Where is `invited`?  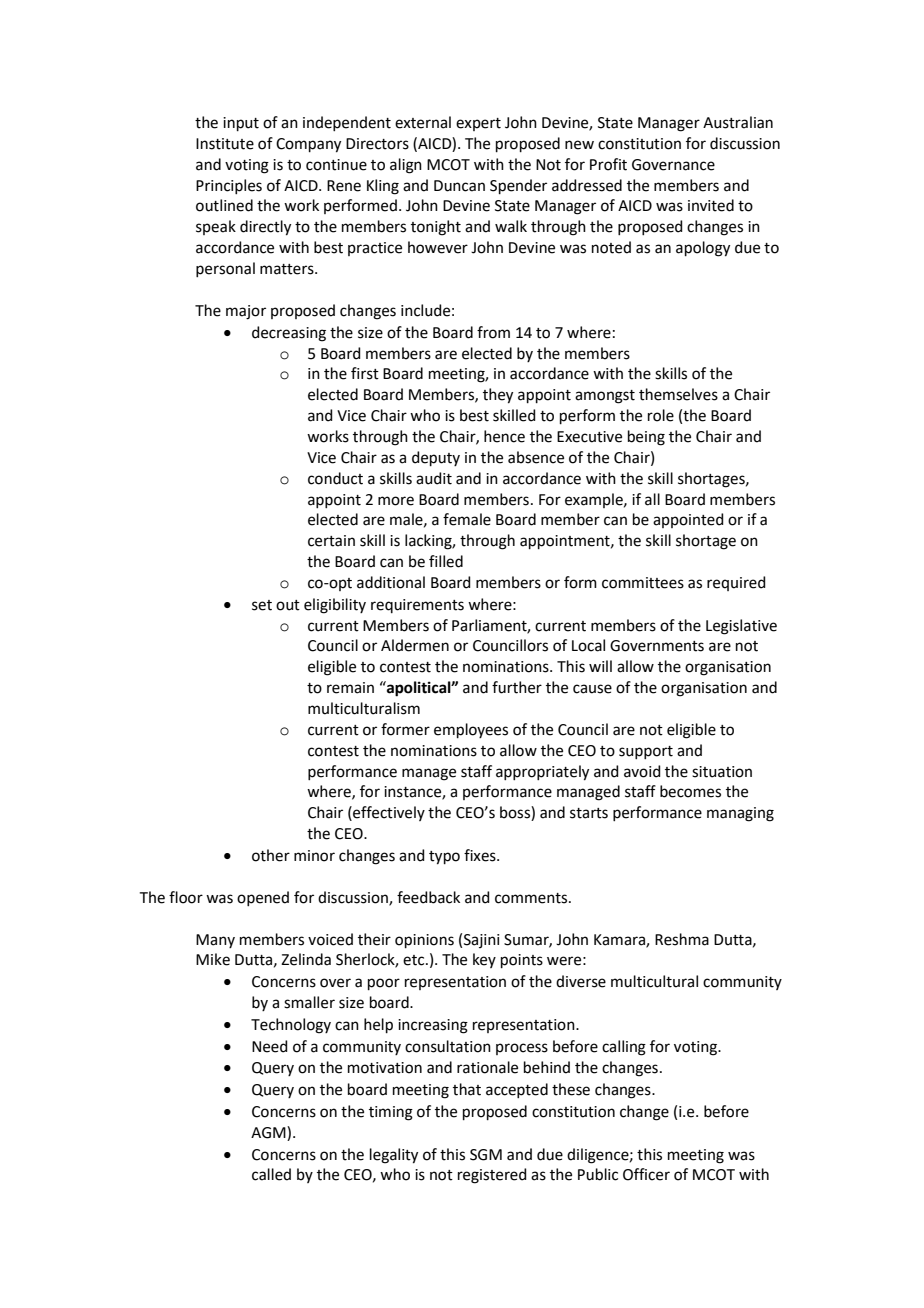 invited is located at coordinates (711, 205).
